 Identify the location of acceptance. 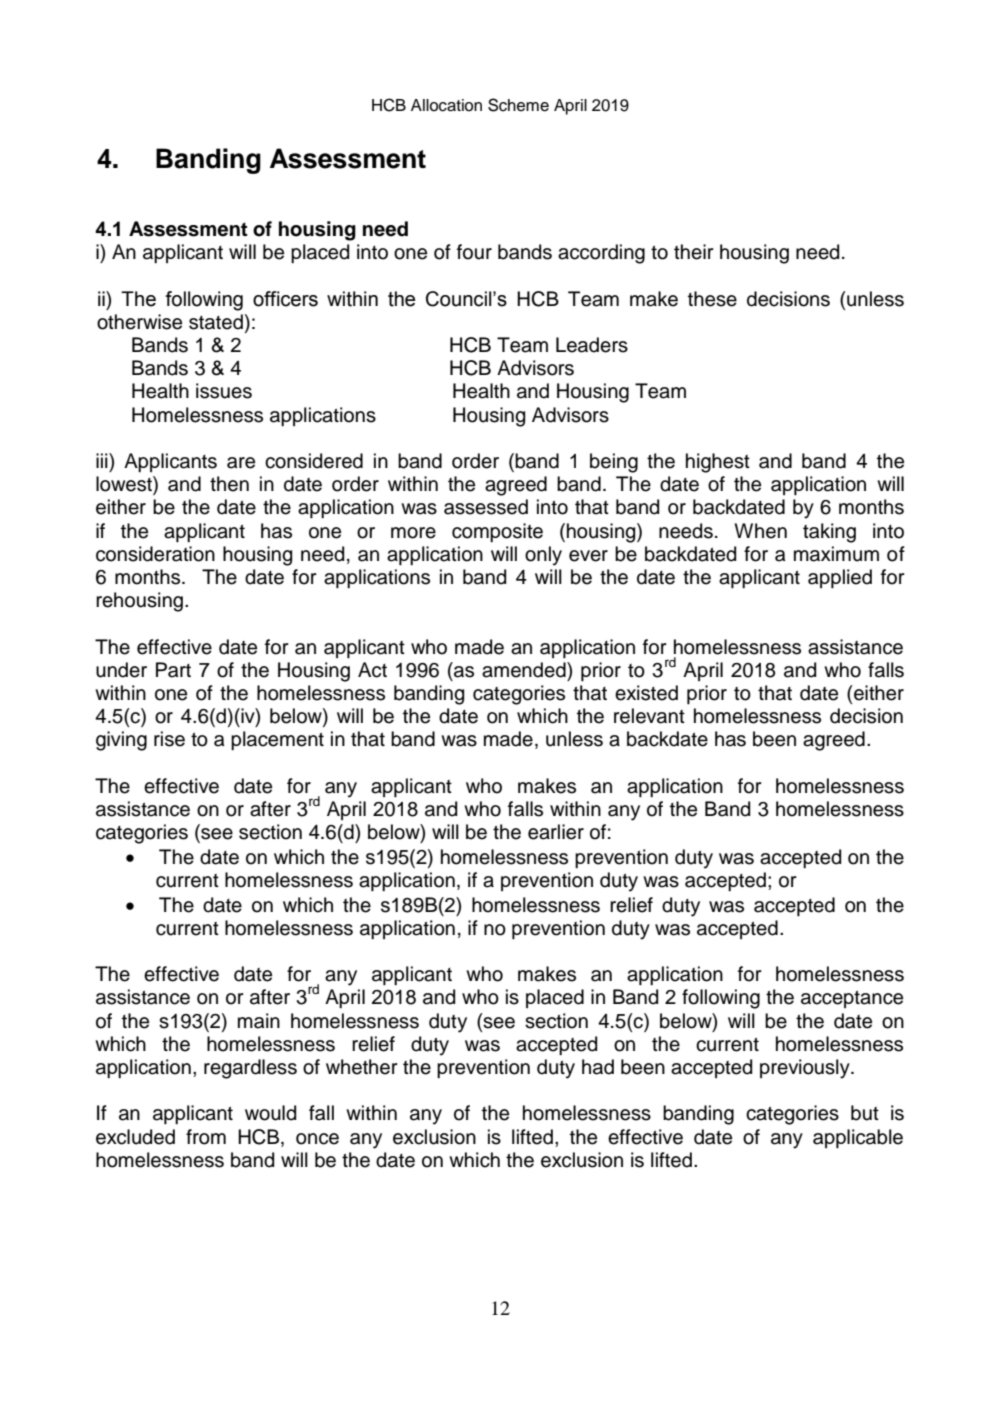
(852, 999).
